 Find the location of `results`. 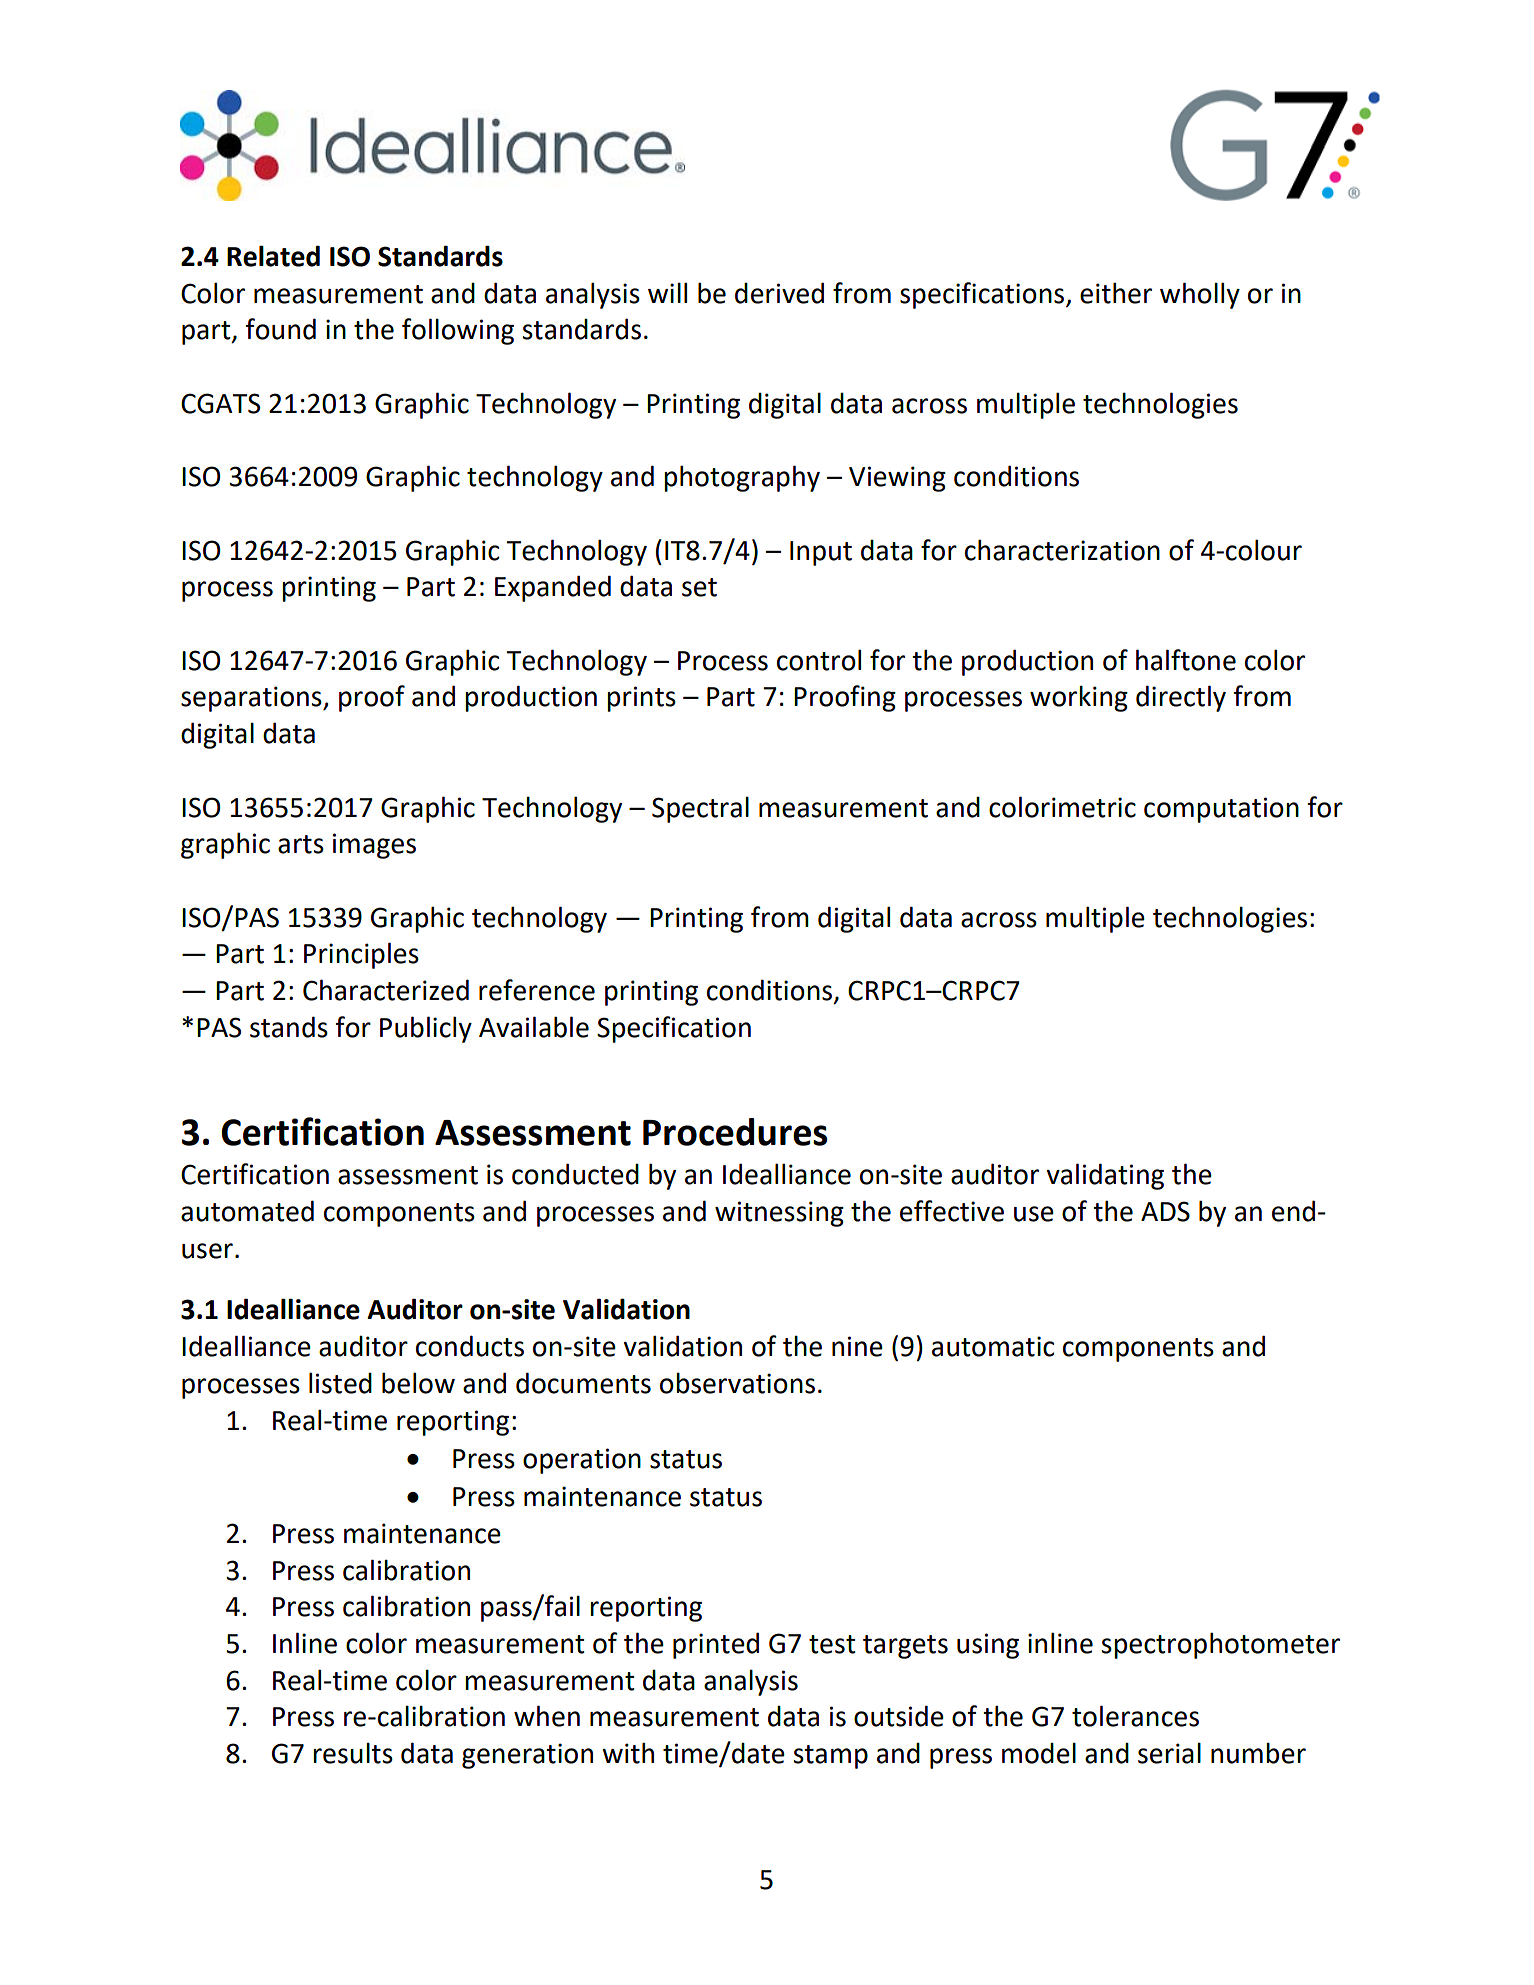

results is located at coordinates (353, 1753).
